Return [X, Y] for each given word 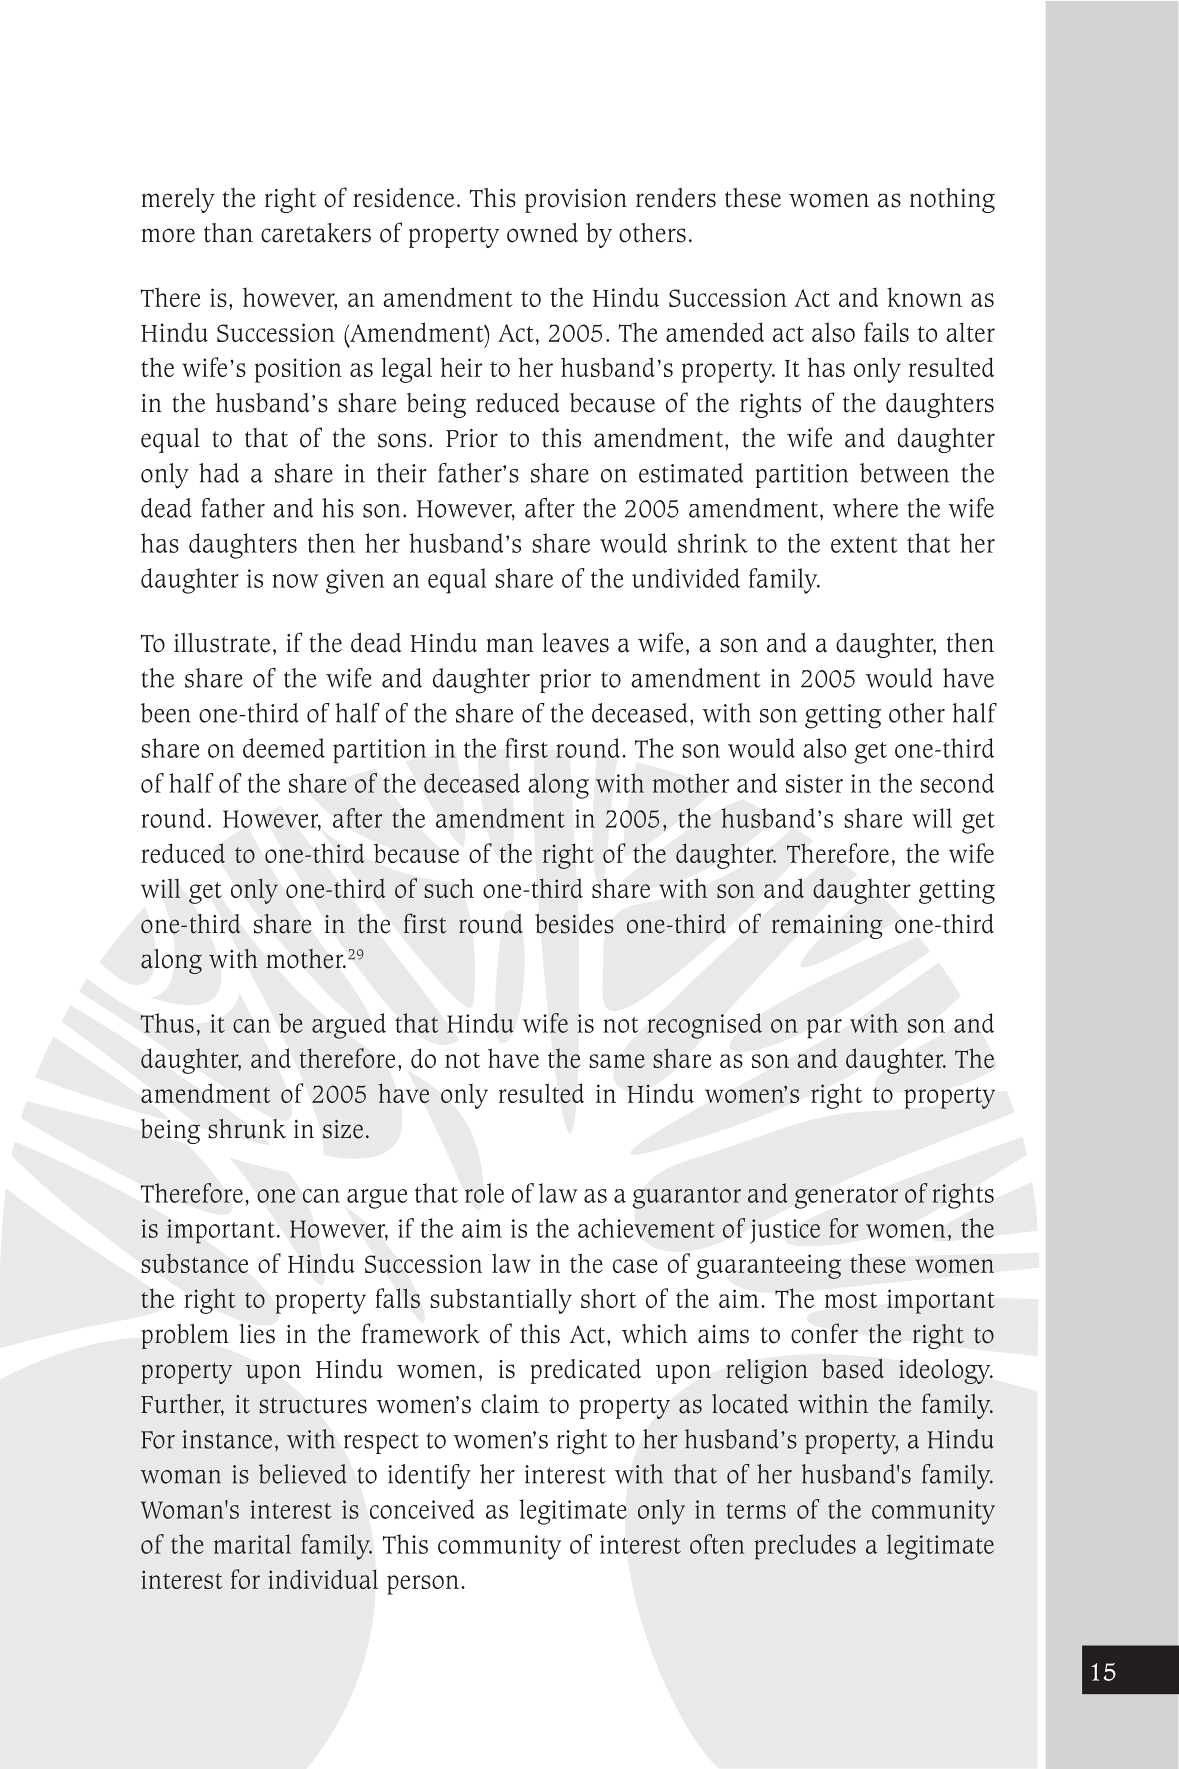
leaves [576, 643]
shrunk [247, 1128]
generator [846, 1198]
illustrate [222, 643]
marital [252, 1544]
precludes [805, 1547]
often [717, 1544]
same [617, 1061]
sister [814, 783]
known [924, 297]
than [228, 233]
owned [542, 233]
